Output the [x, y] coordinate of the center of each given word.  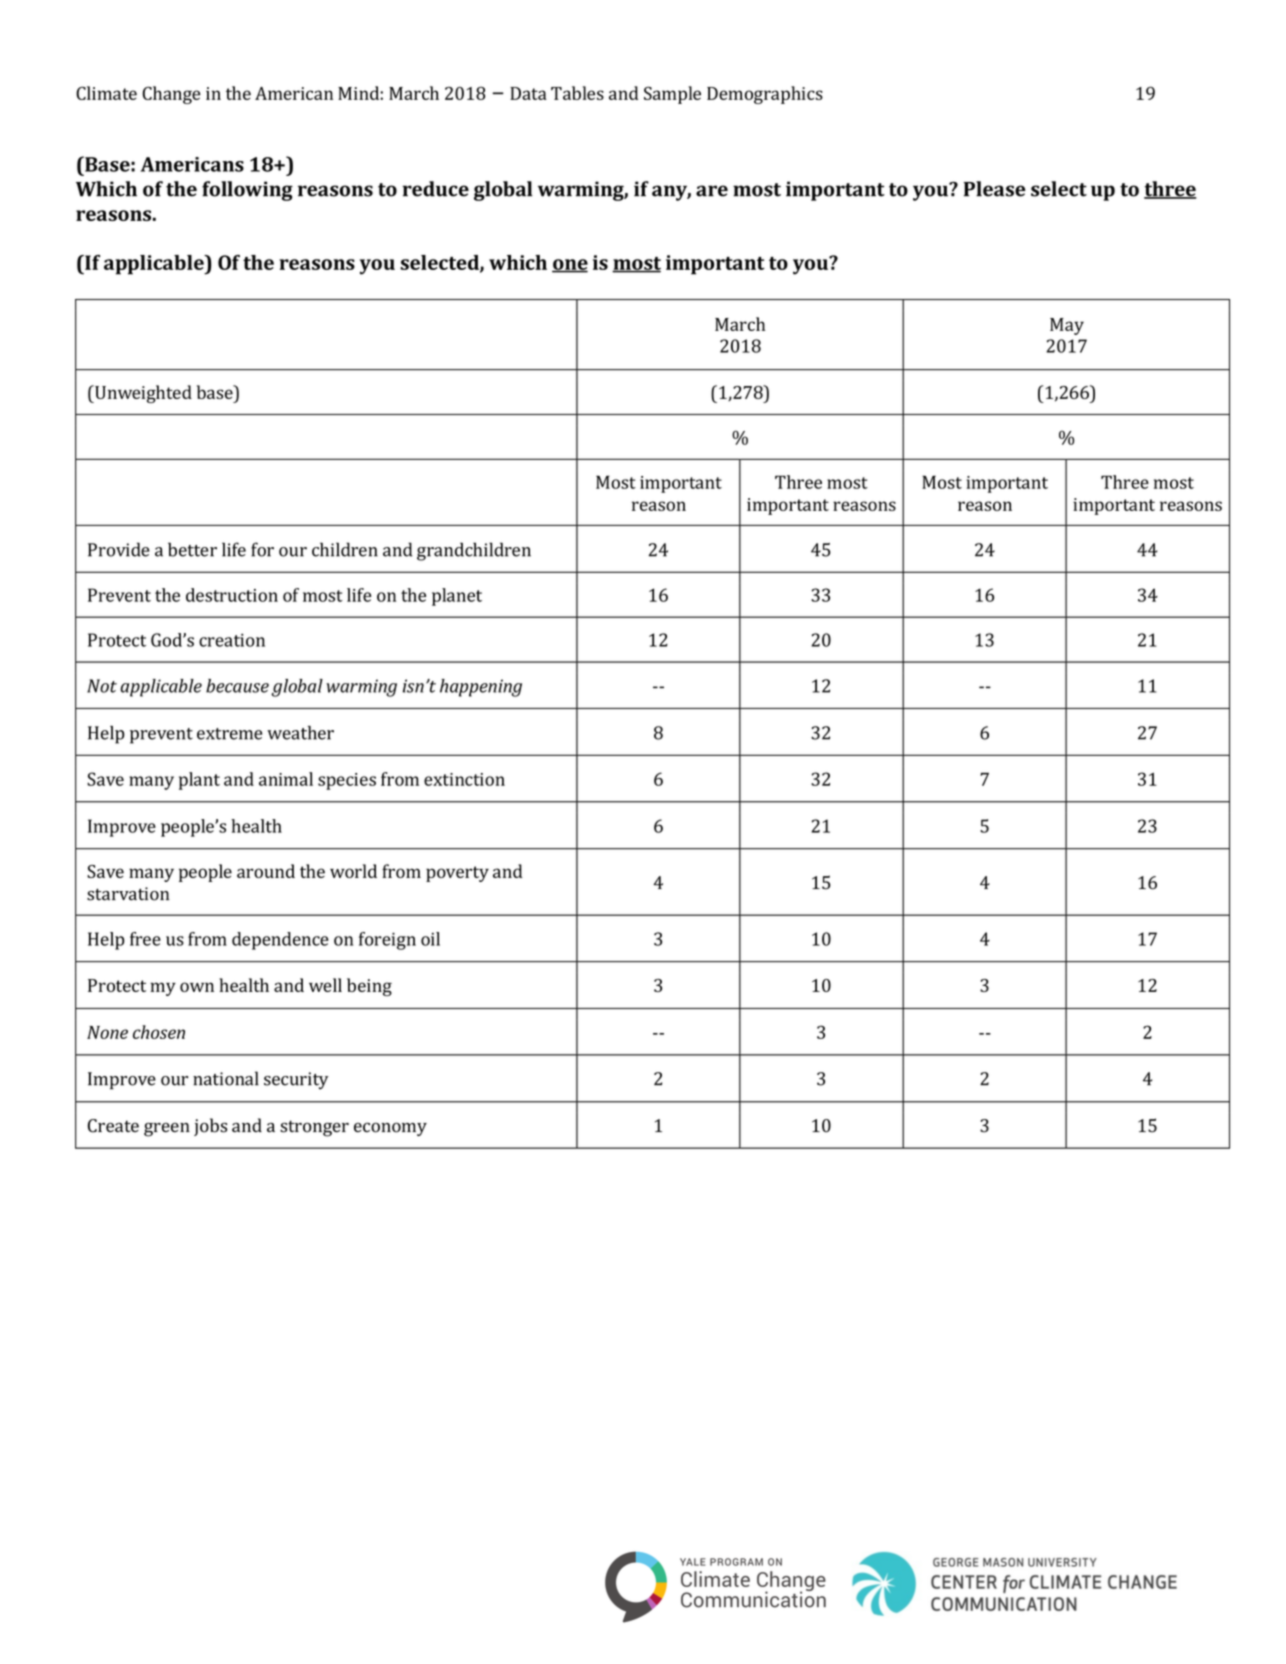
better [192, 549]
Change [171, 95]
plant [199, 781]
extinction [464, 779]
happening [481, 688]
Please [995, 189]
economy [390, 1129]
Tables [577, 93]
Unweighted [142, 394]
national [226, 1078]
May [1067, 326]
